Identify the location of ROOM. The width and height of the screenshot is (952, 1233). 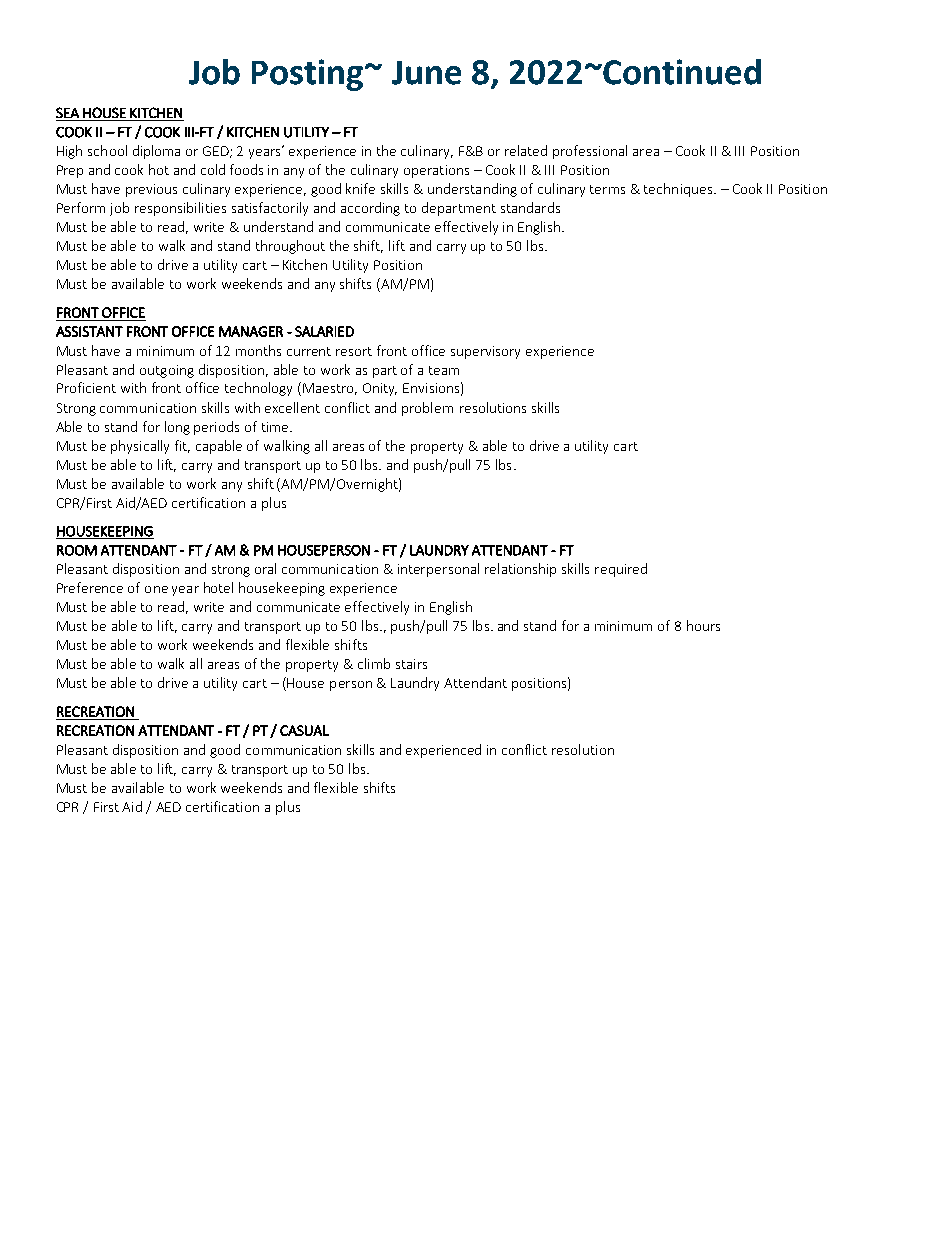
(77, 550).
